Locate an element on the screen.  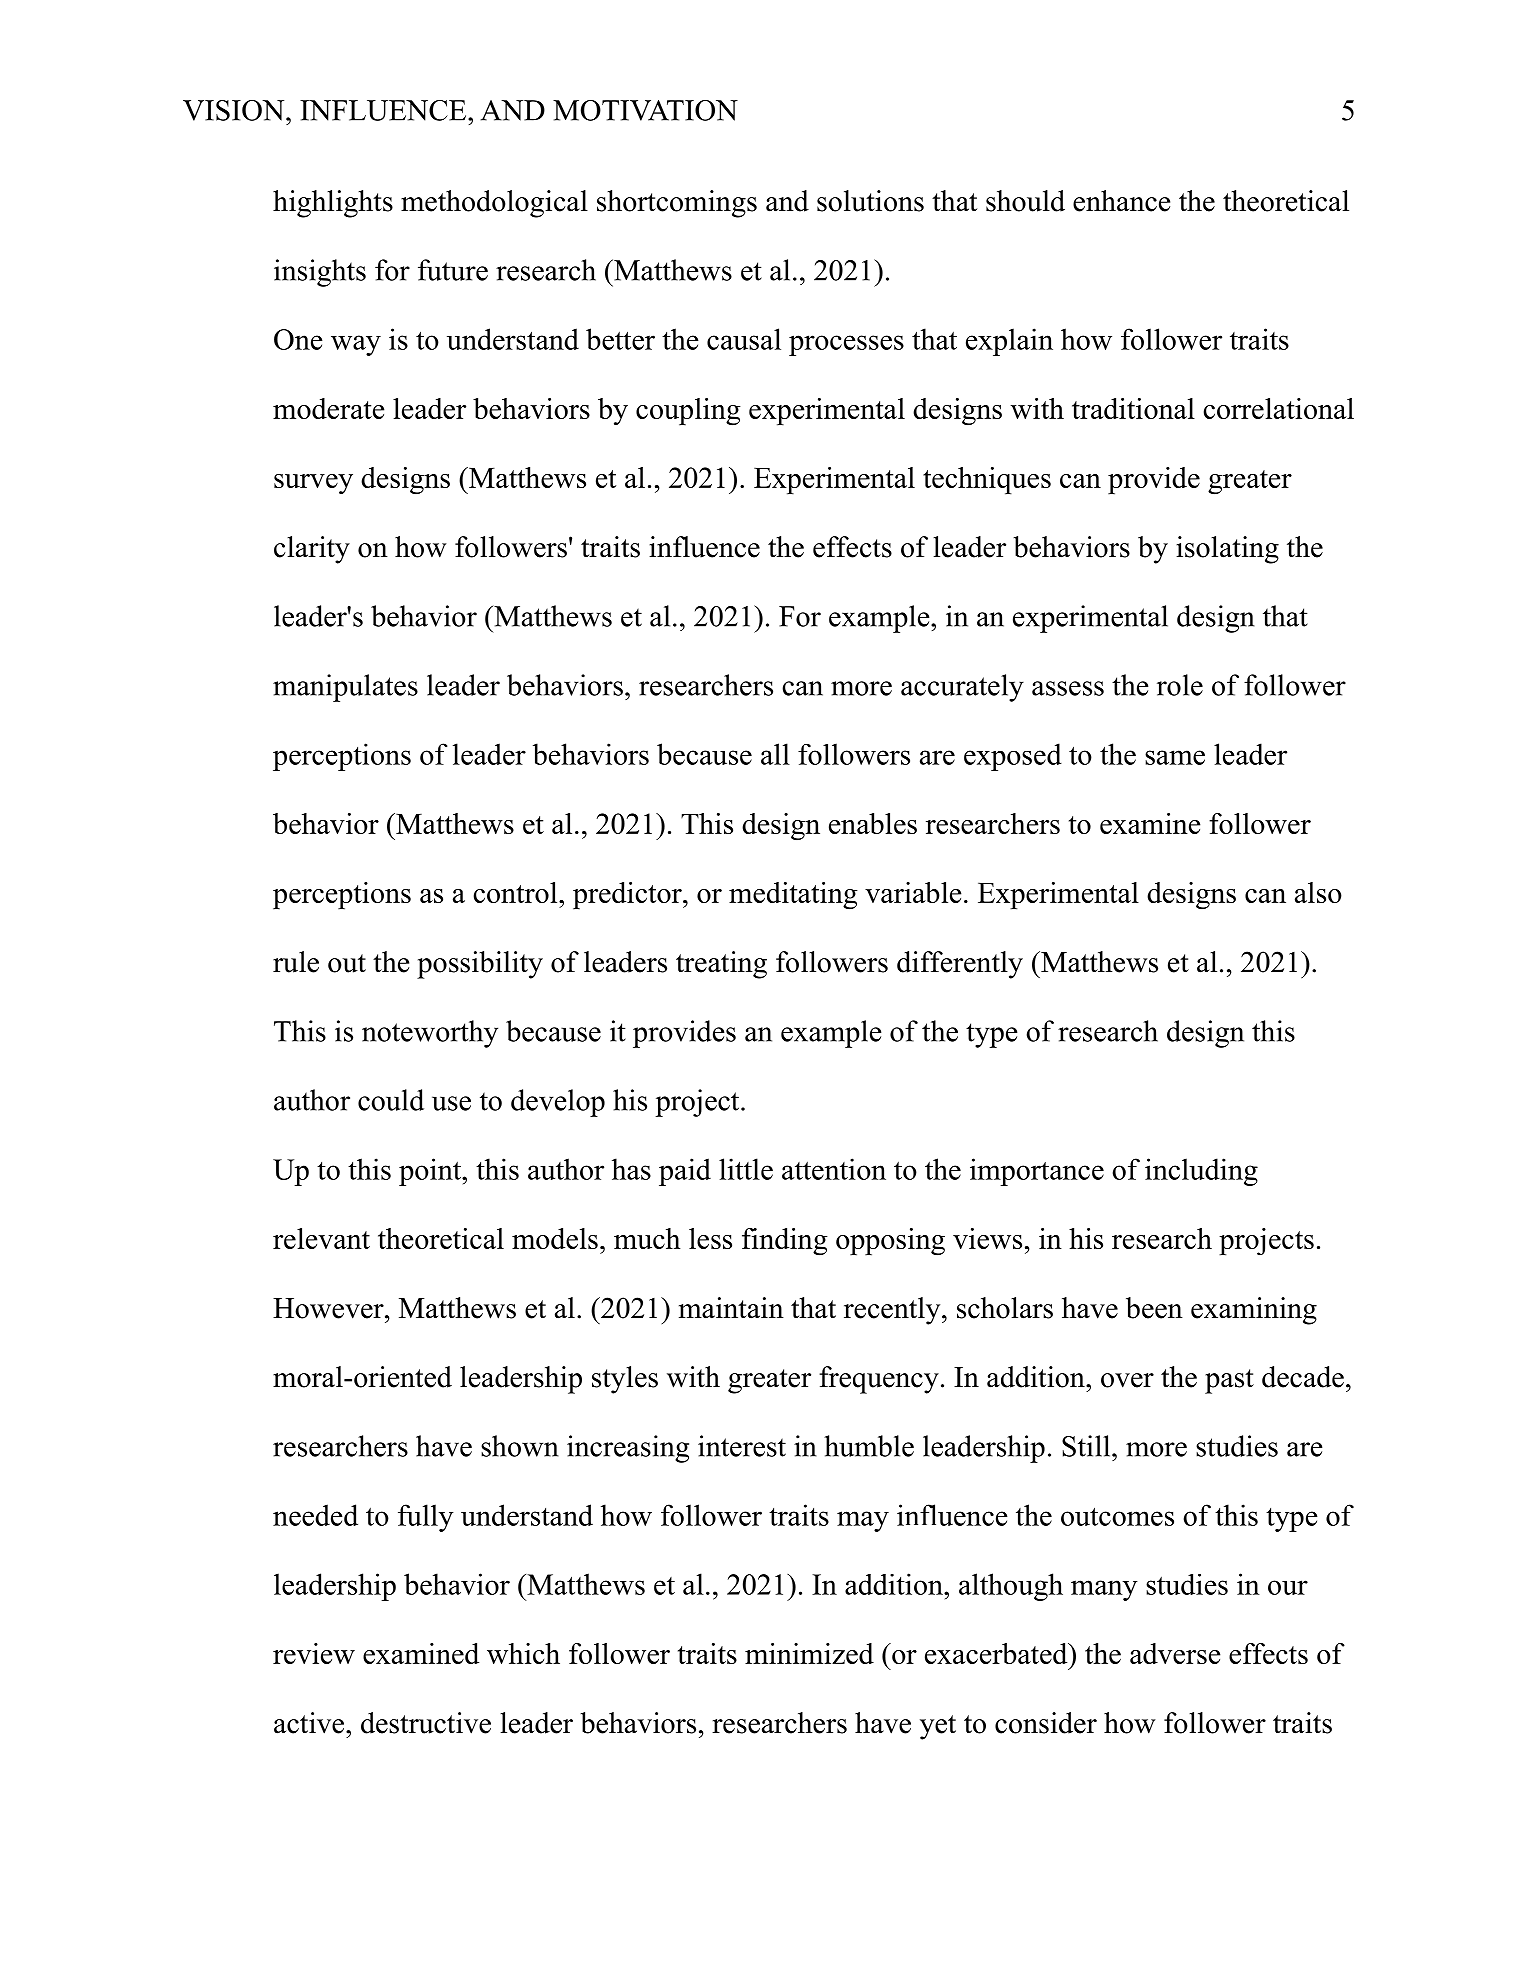
role is located at coordinates (1180, 685).
